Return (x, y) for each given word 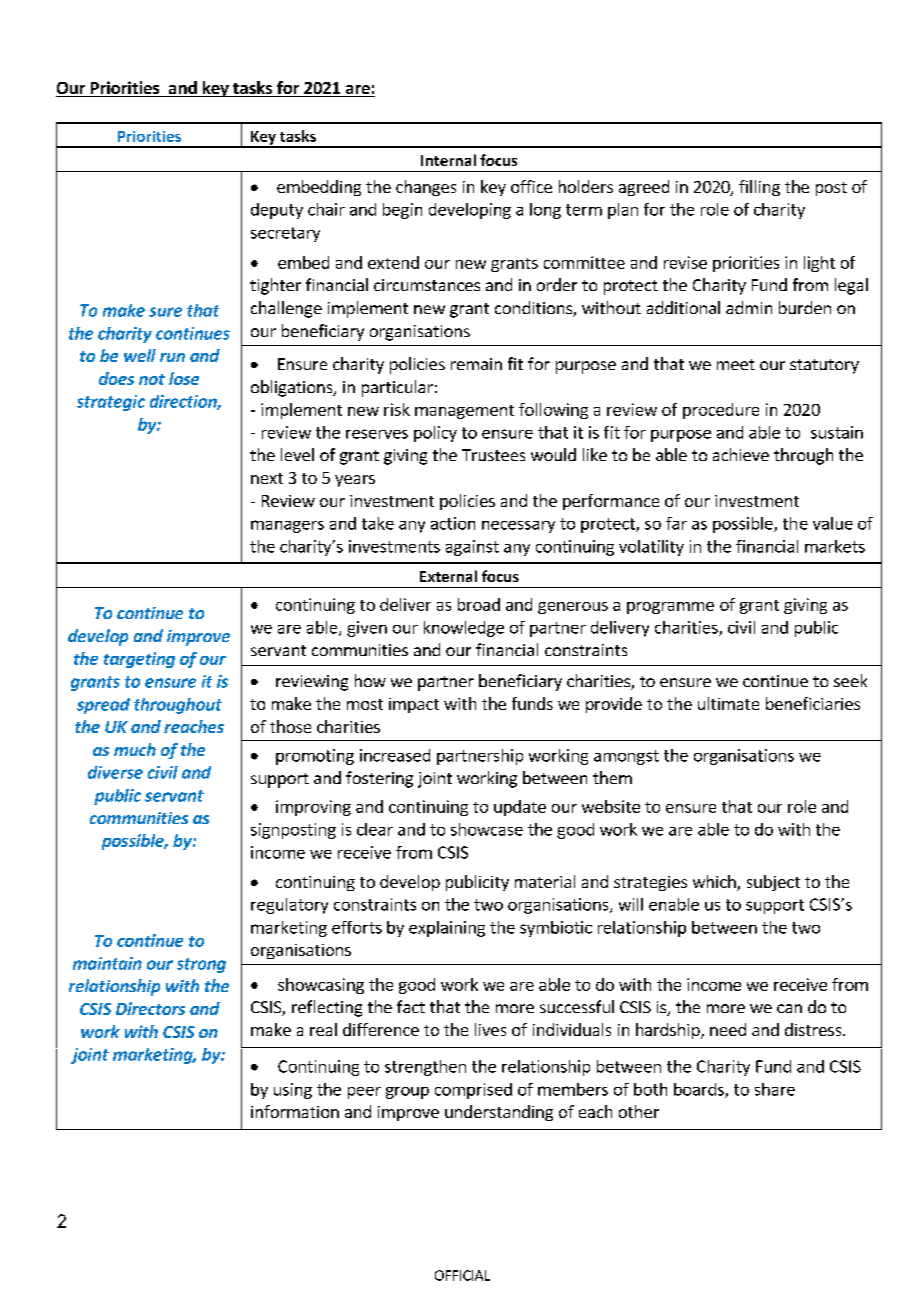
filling (759, 188)
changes (426, 188)
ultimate (728, 703)
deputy (277, 211)
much (135, 749)
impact (414, 705)
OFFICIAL (462, 1275)
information (295, 1111)
